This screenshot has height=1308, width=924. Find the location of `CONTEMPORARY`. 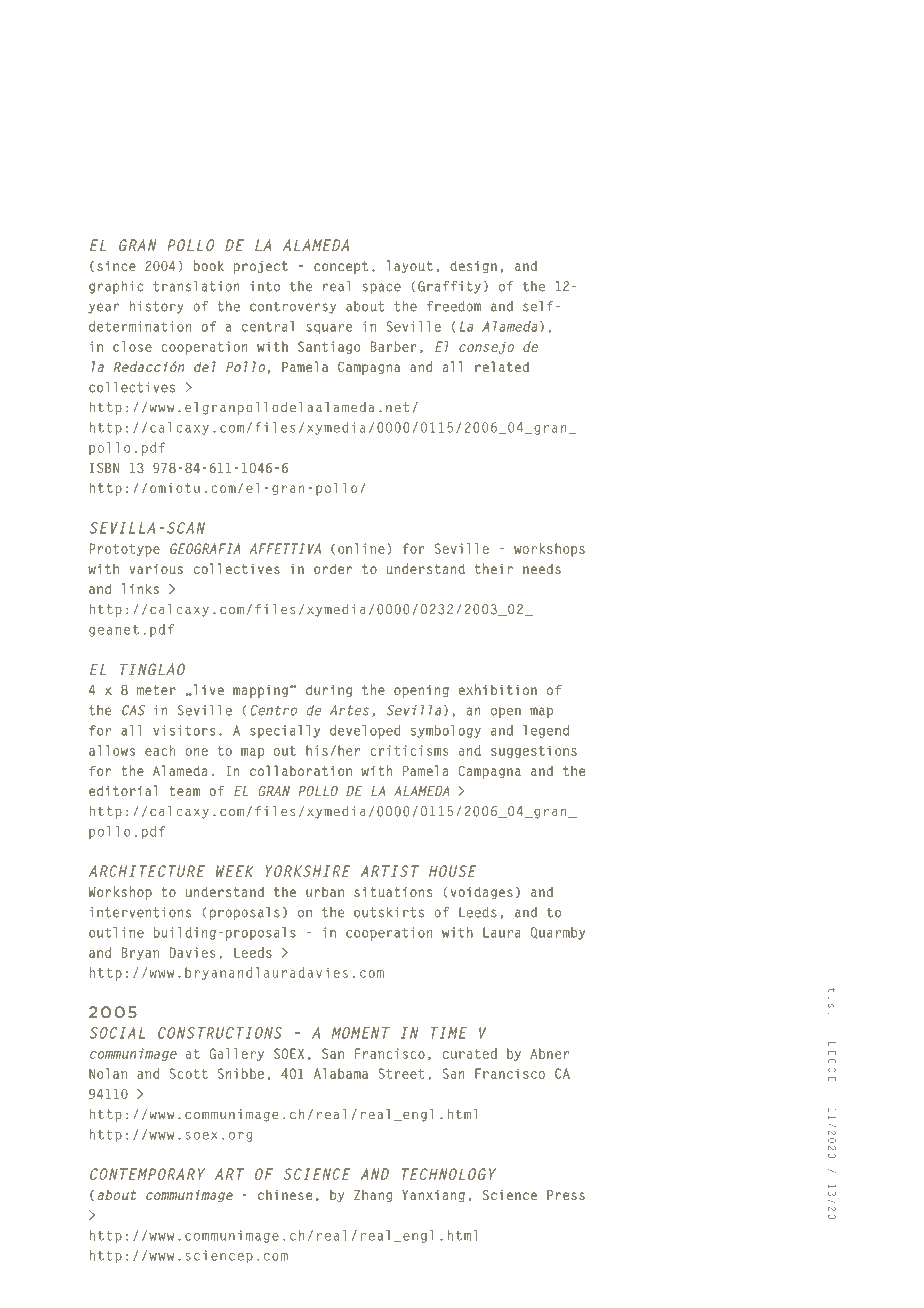

CONTEMPORARY is located at coordinates (147, 1174).
